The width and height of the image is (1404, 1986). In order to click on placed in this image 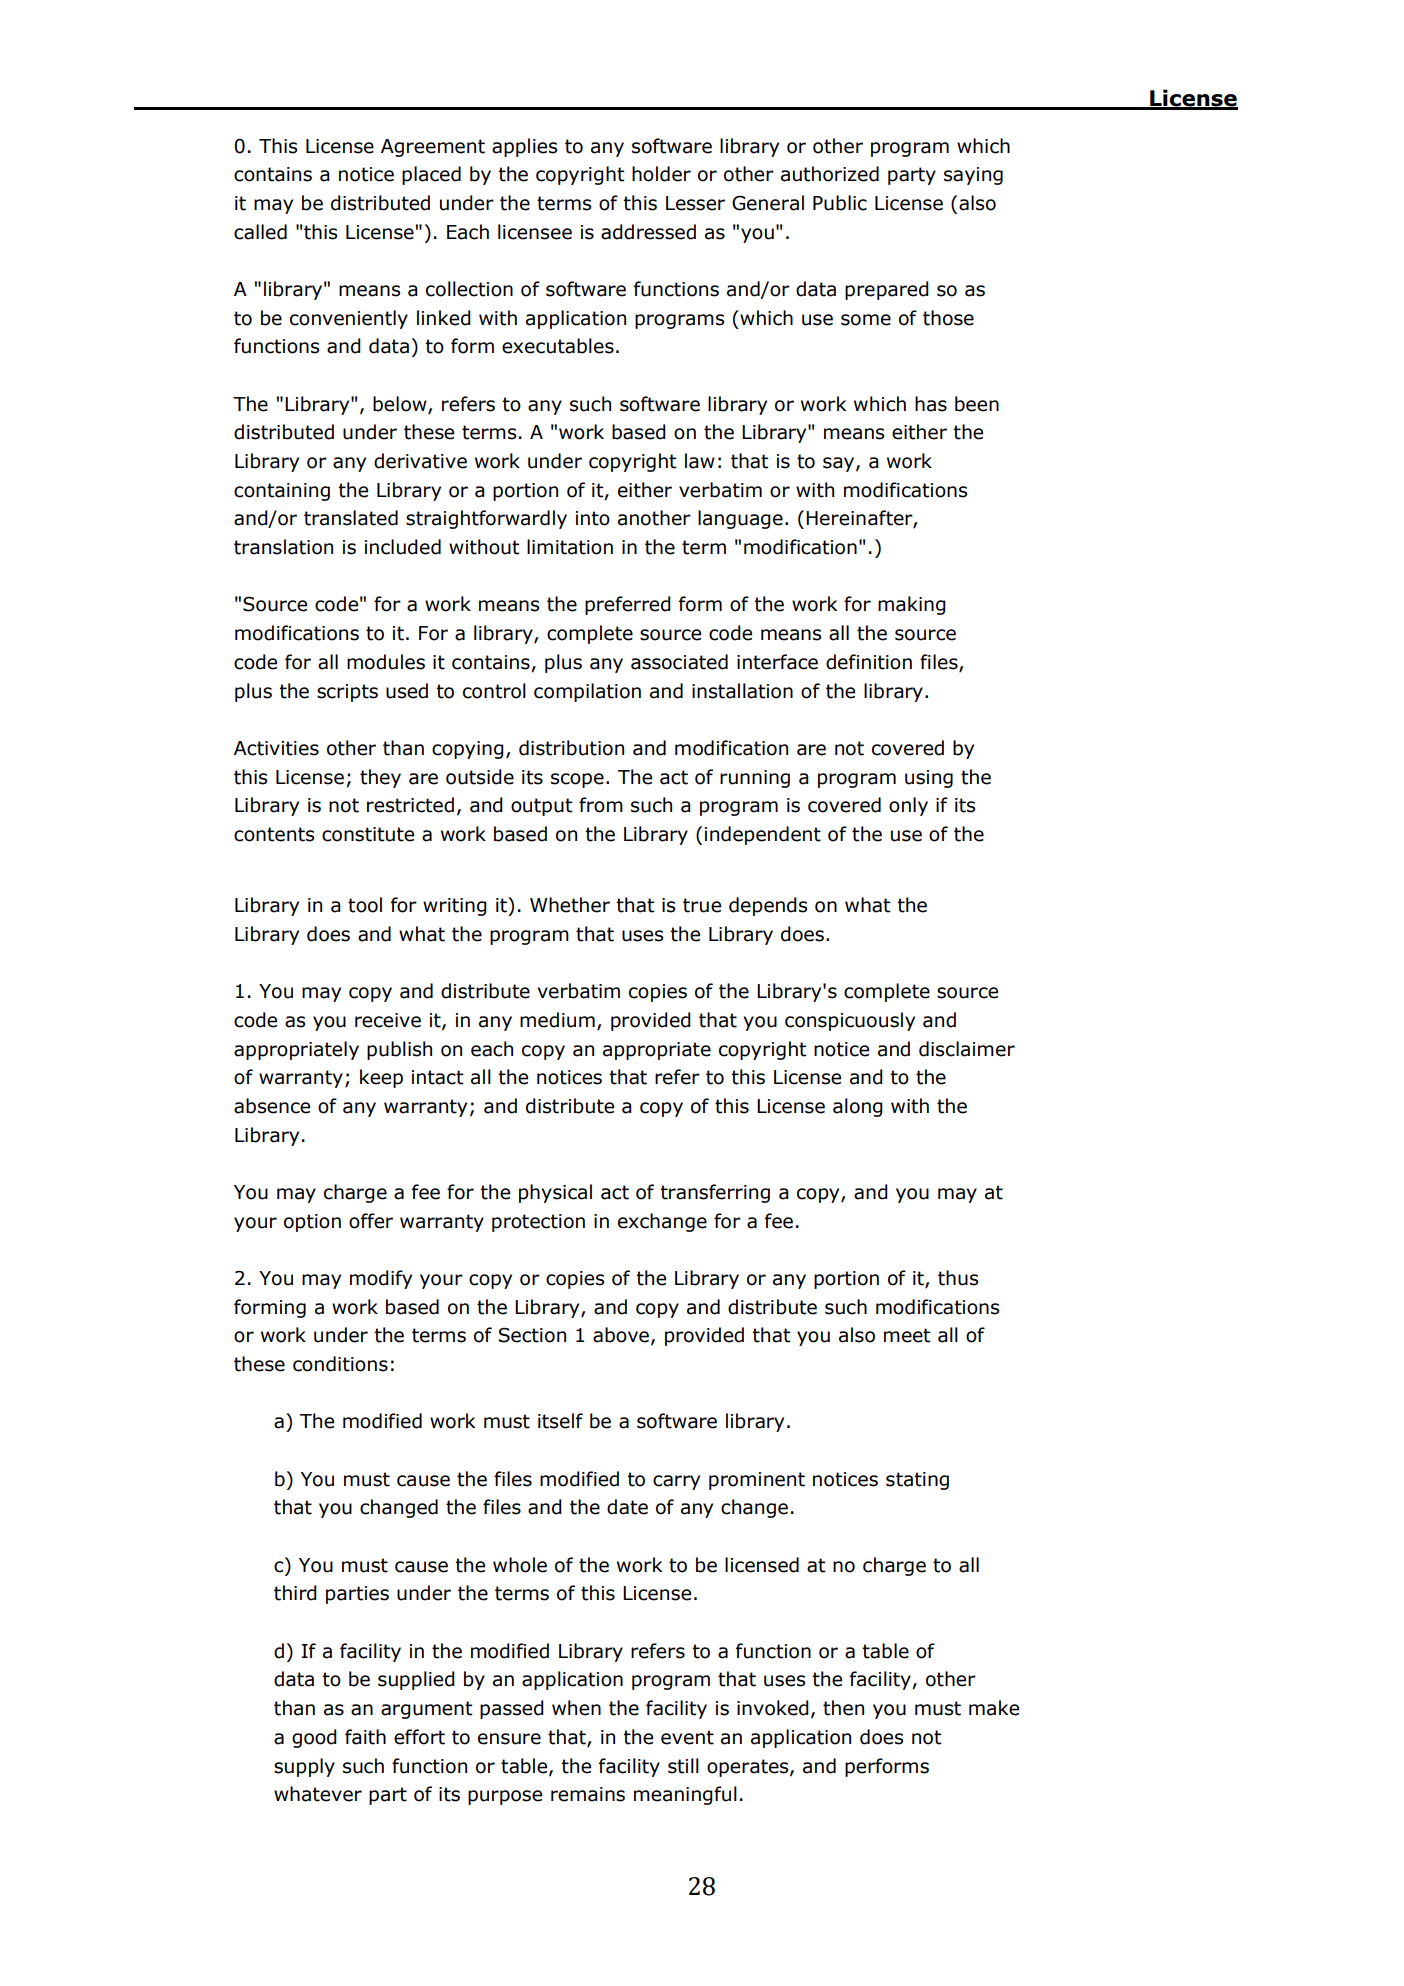, I will do `click(431, 175)`.
